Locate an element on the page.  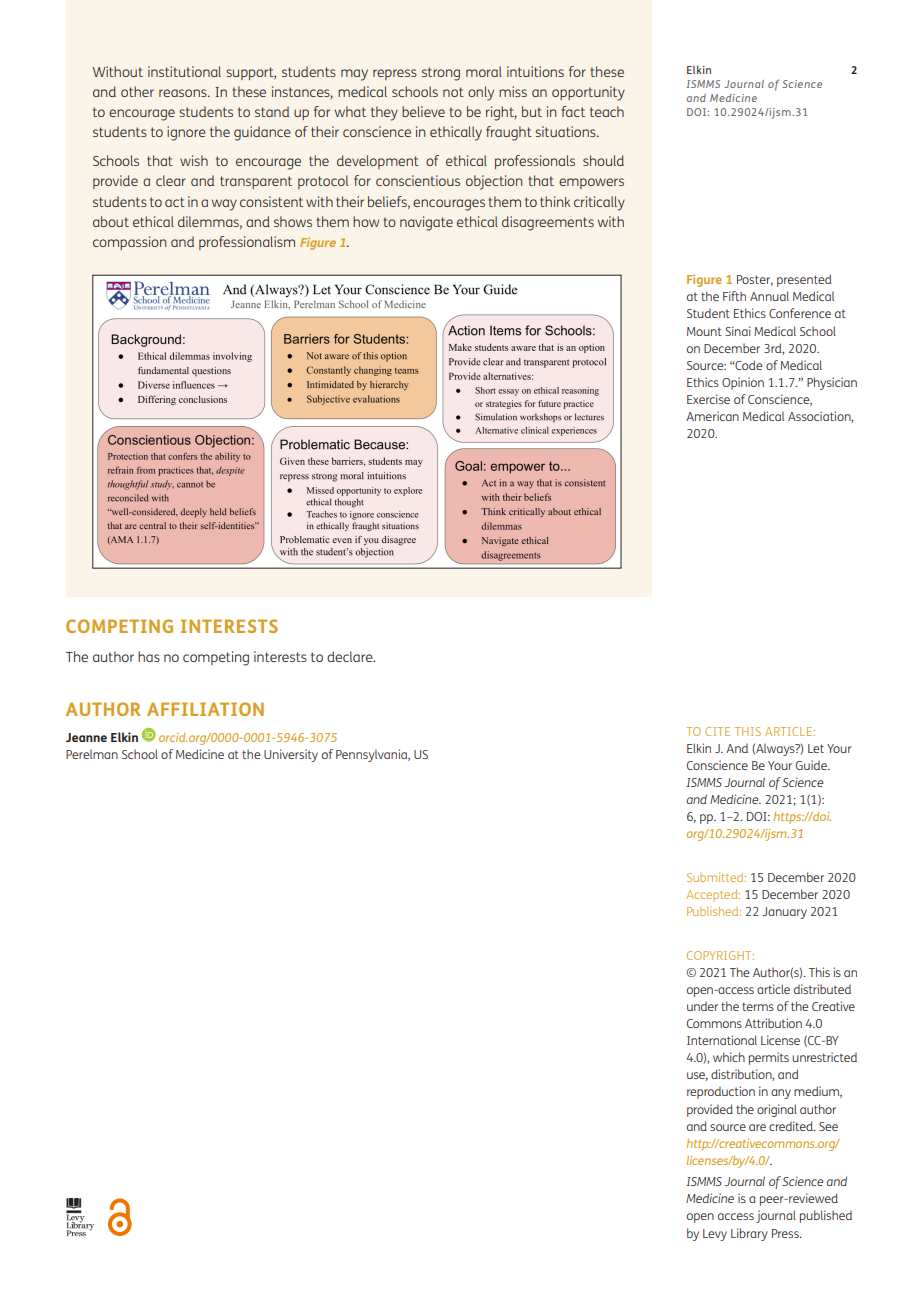
Perelman is located at coordinates (92, 754).
